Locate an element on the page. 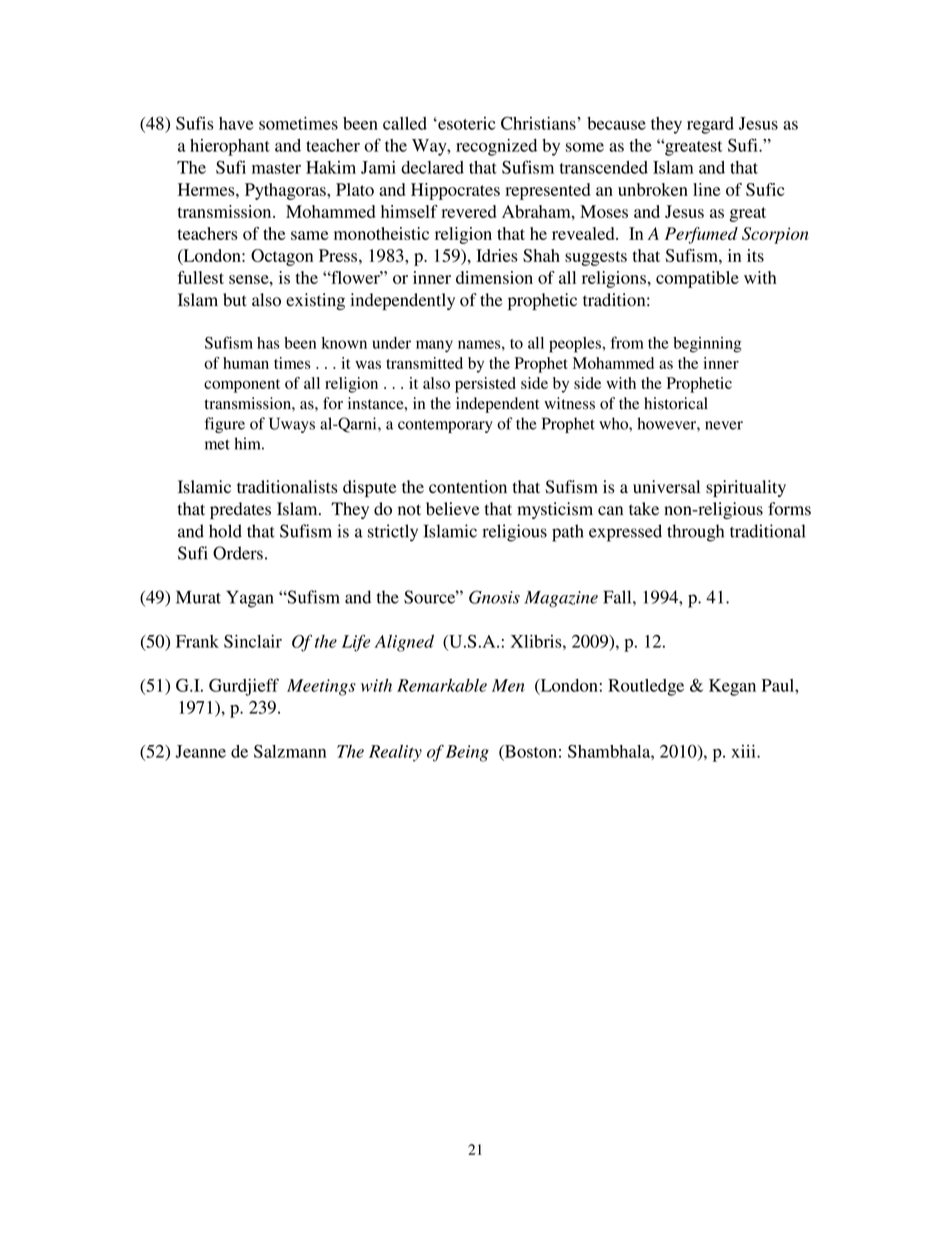 The width and height of the document is (952, 1233). Jeanne is located at coordinates (200, 751).
